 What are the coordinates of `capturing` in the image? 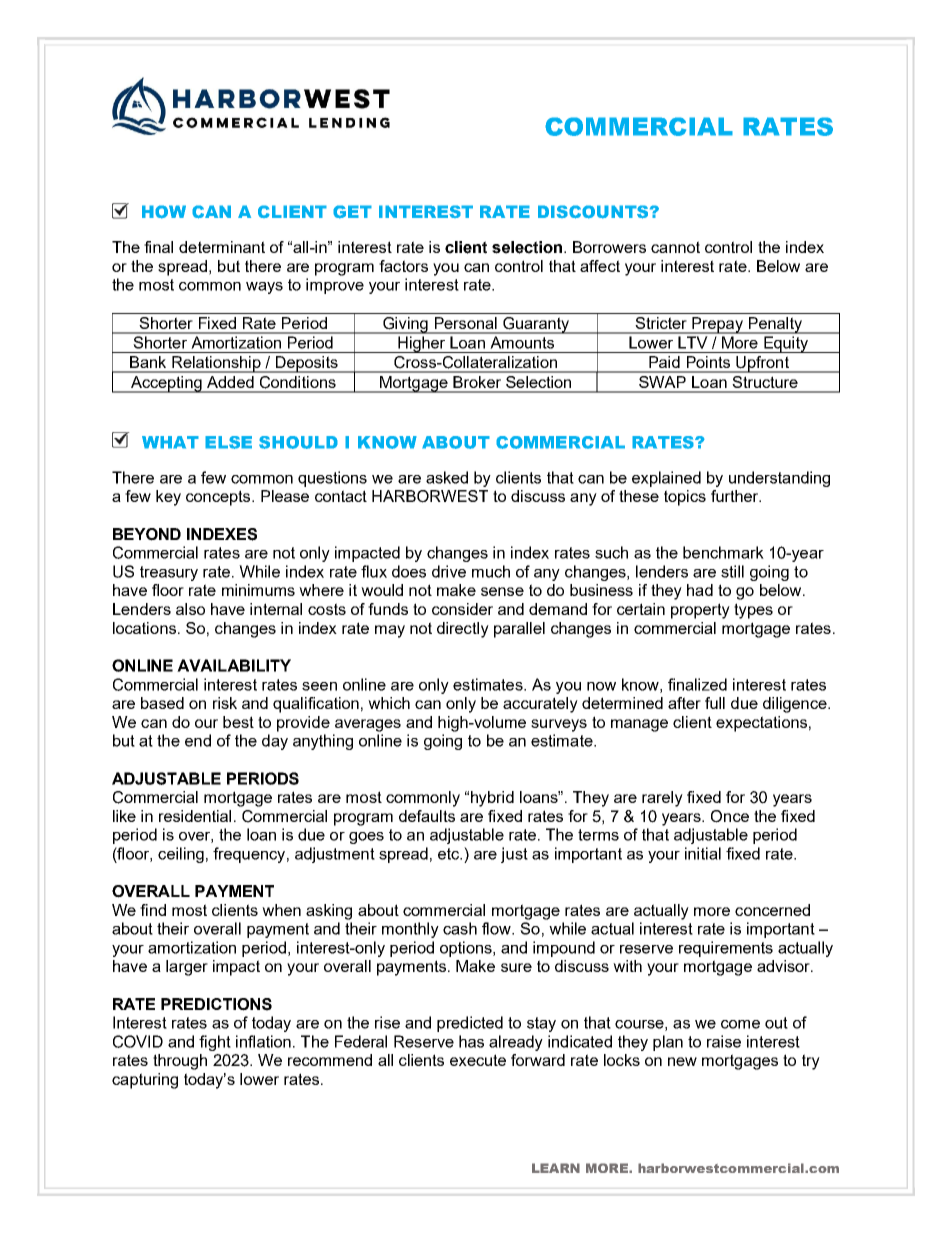 It's located at (145, 1081).
